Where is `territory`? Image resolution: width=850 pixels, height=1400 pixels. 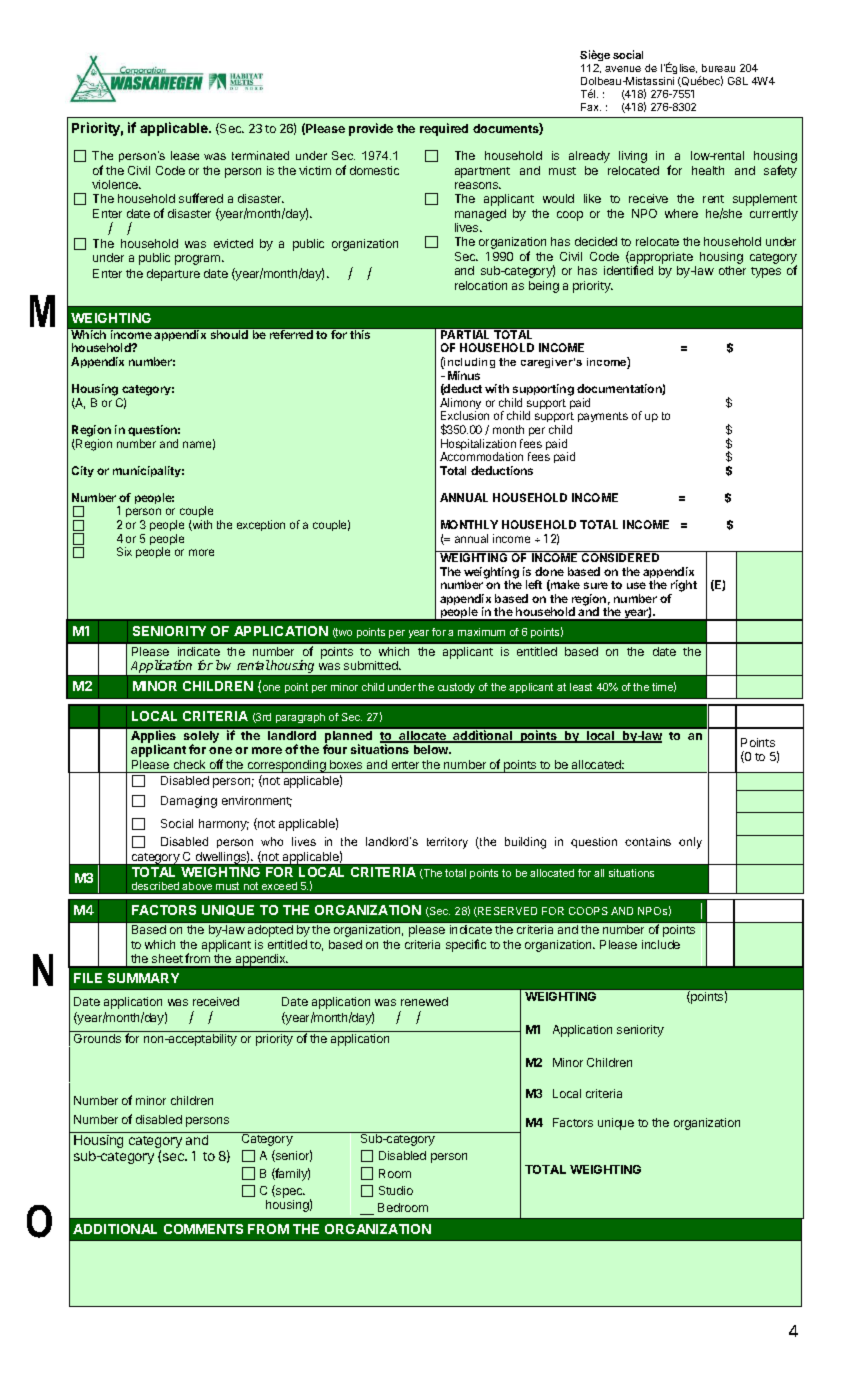 territory is located at coordinates (447, 843).
